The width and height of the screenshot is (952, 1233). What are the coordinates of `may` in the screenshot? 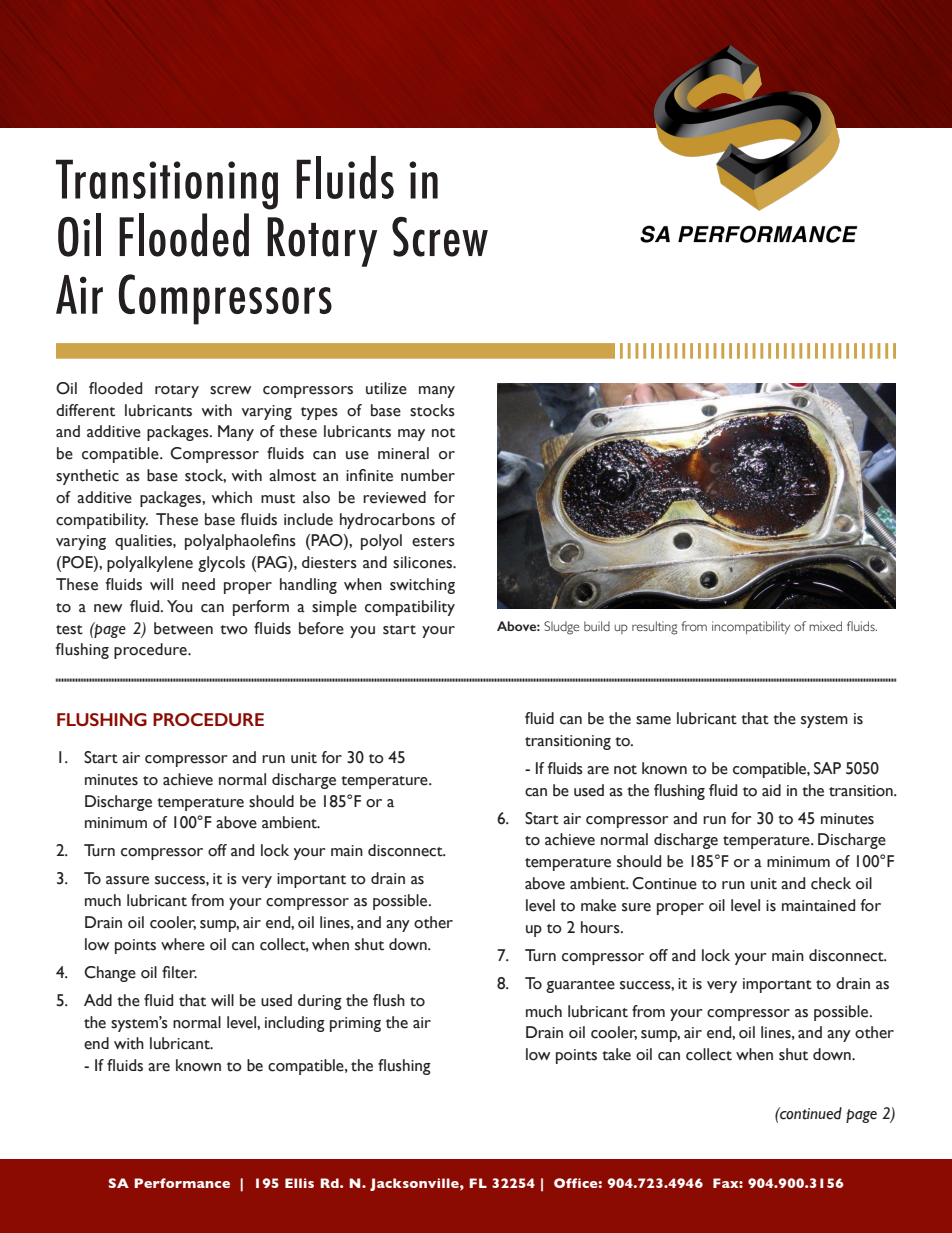 It's located at (411, 435).
